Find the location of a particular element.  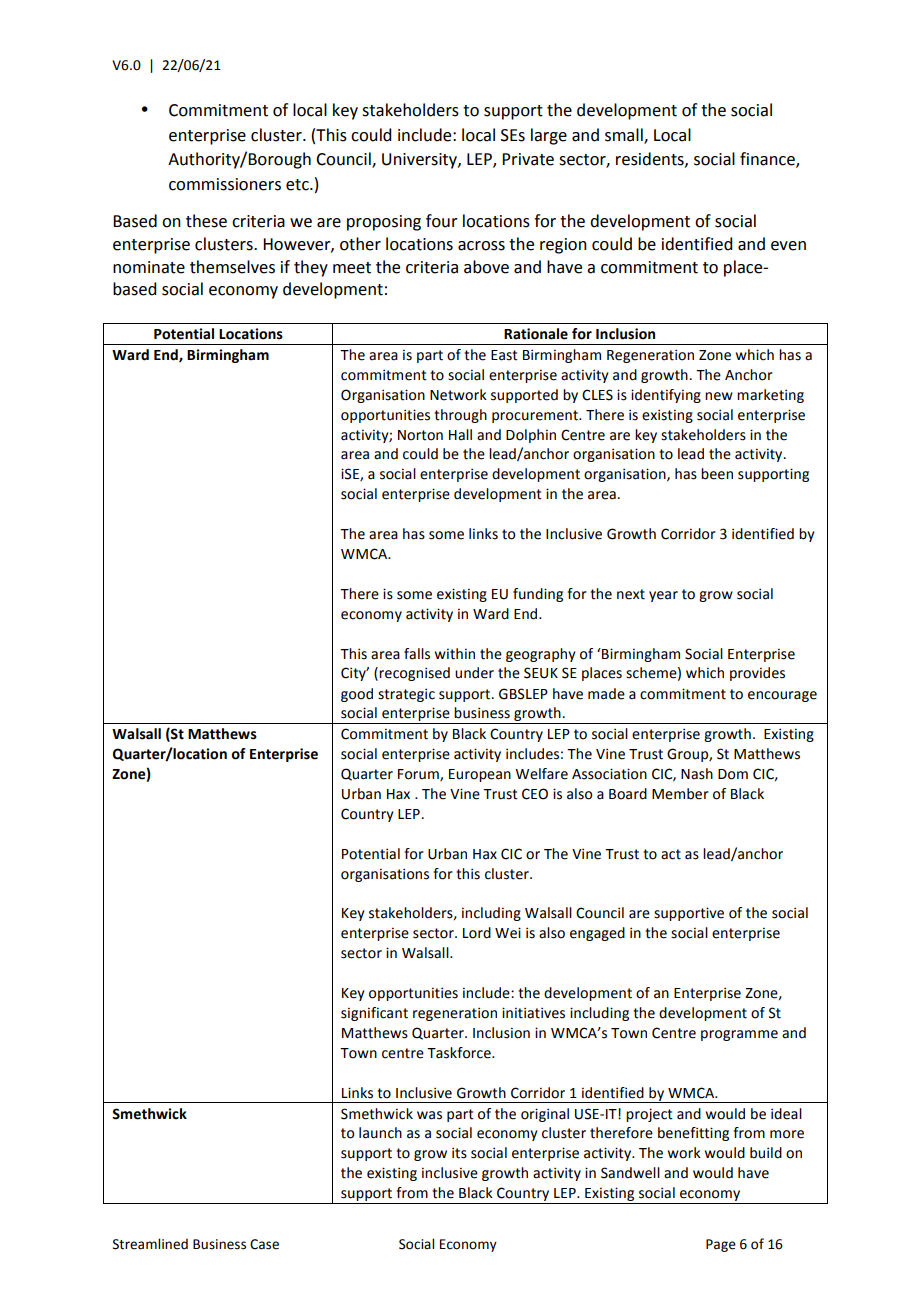

programme is located at coordinates (739, 1035).
